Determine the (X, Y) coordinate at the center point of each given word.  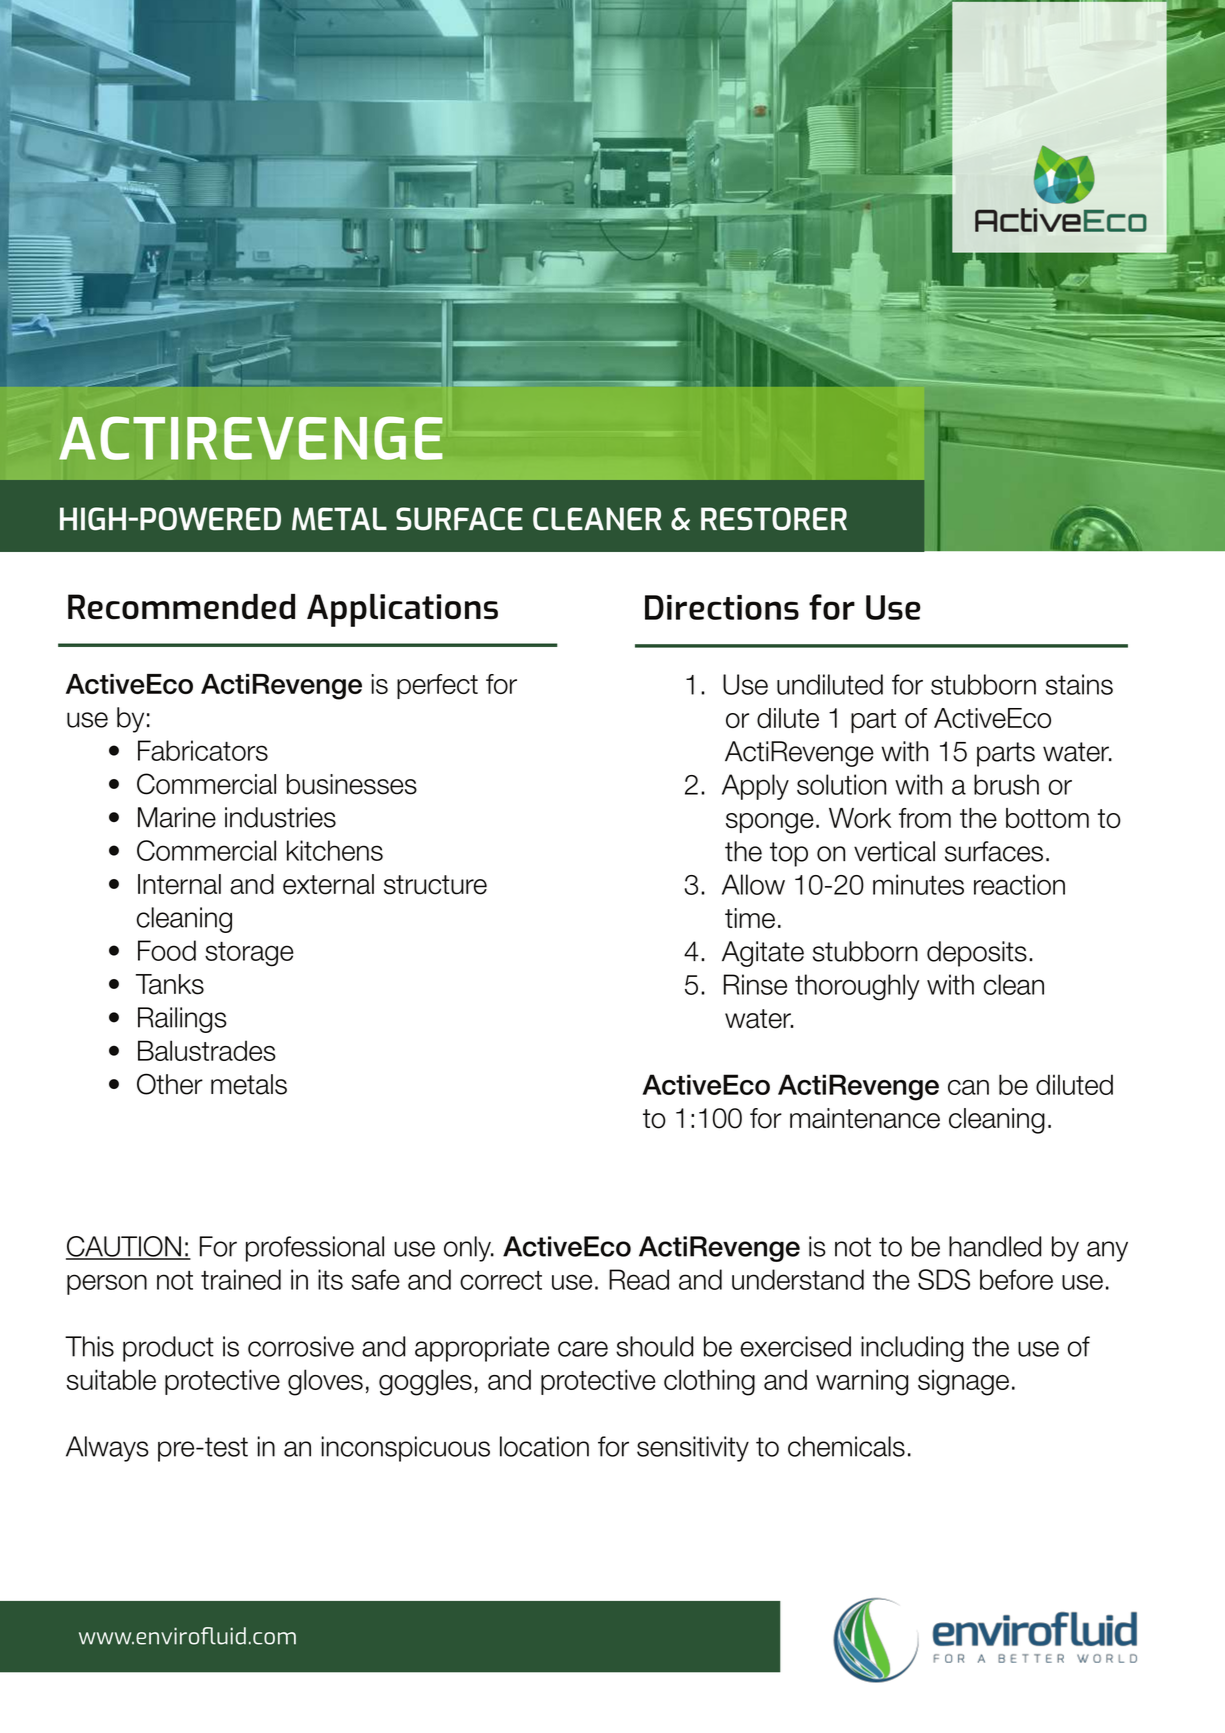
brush (1006, 784)
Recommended (181, 607)
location (544, 1446)
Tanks (170, 984)
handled (995, 1246)
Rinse (755, 984)
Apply (755, 787)
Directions (722, 607)
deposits (977, 954)
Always (107, 1449)
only (468, 1249)
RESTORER (774, 519)
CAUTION (124, 1247)
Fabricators (203, 750)
